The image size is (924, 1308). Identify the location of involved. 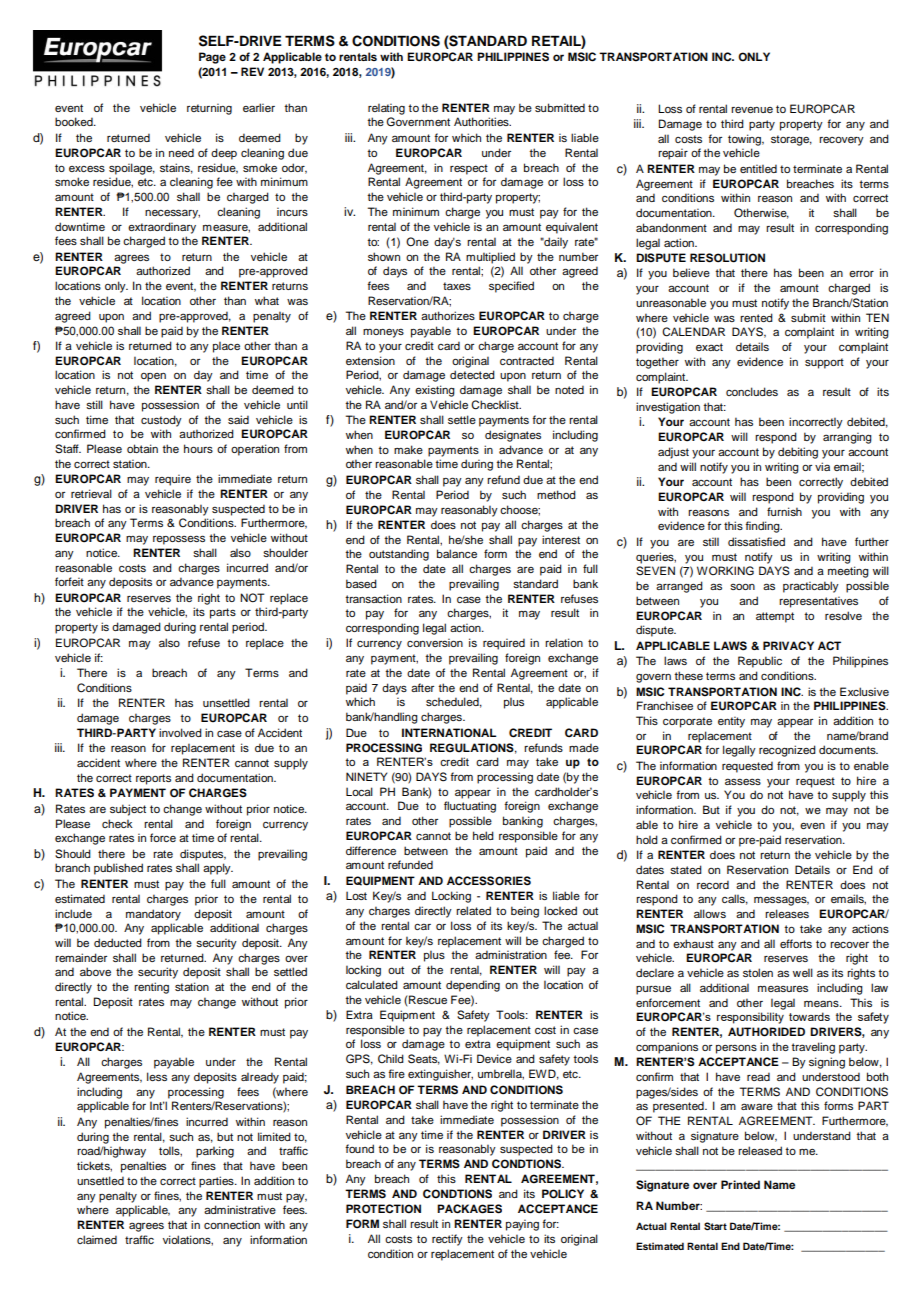
(180, 732).
